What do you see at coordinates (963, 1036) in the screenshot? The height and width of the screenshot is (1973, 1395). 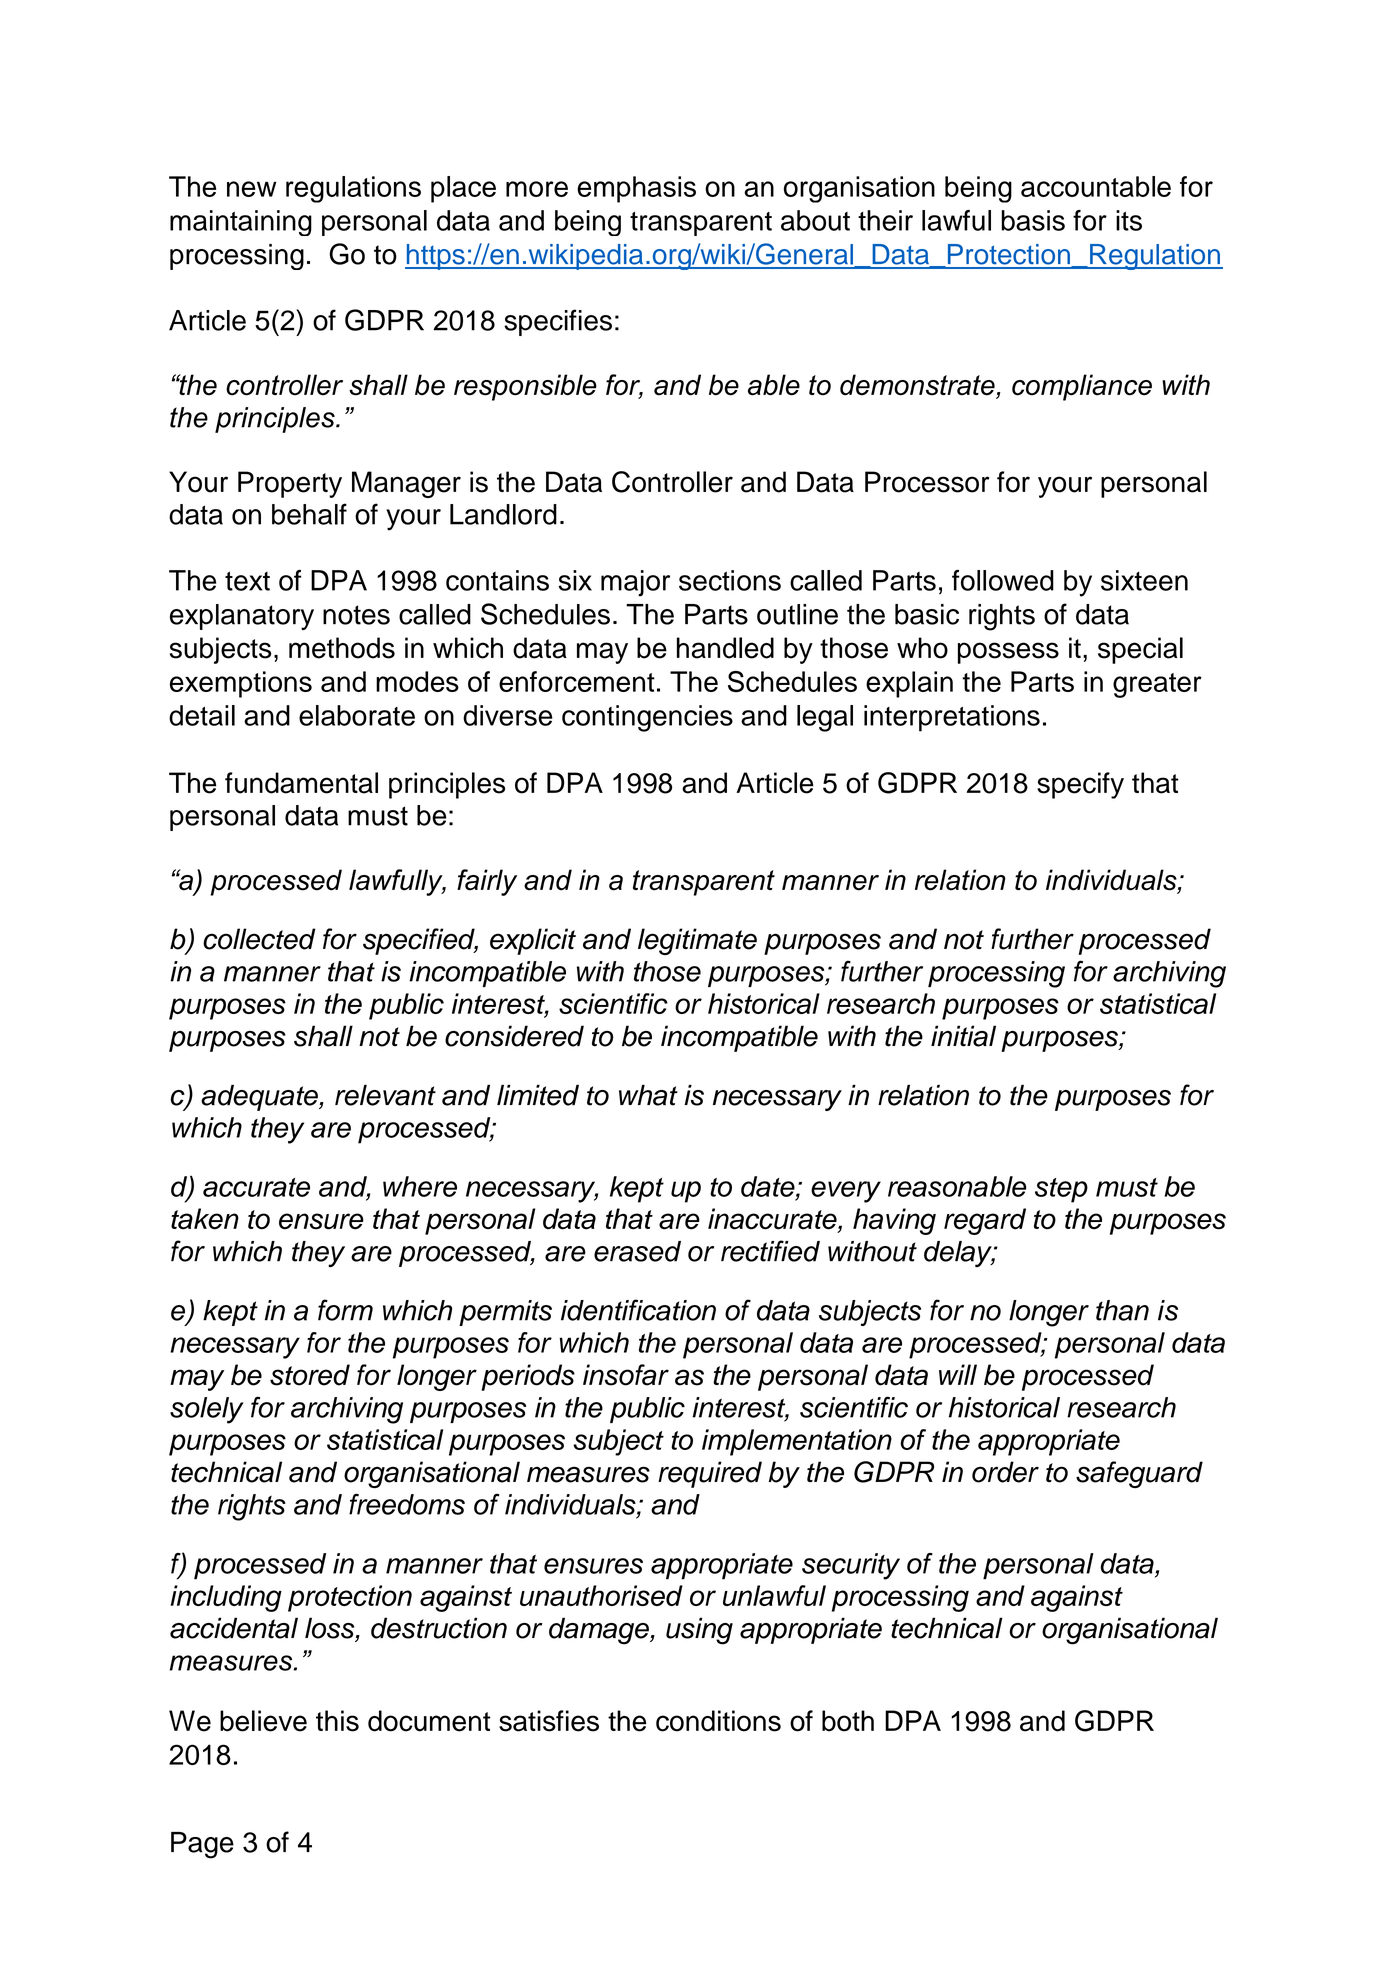 I see `initial` at bounding box center [963, 1036].
